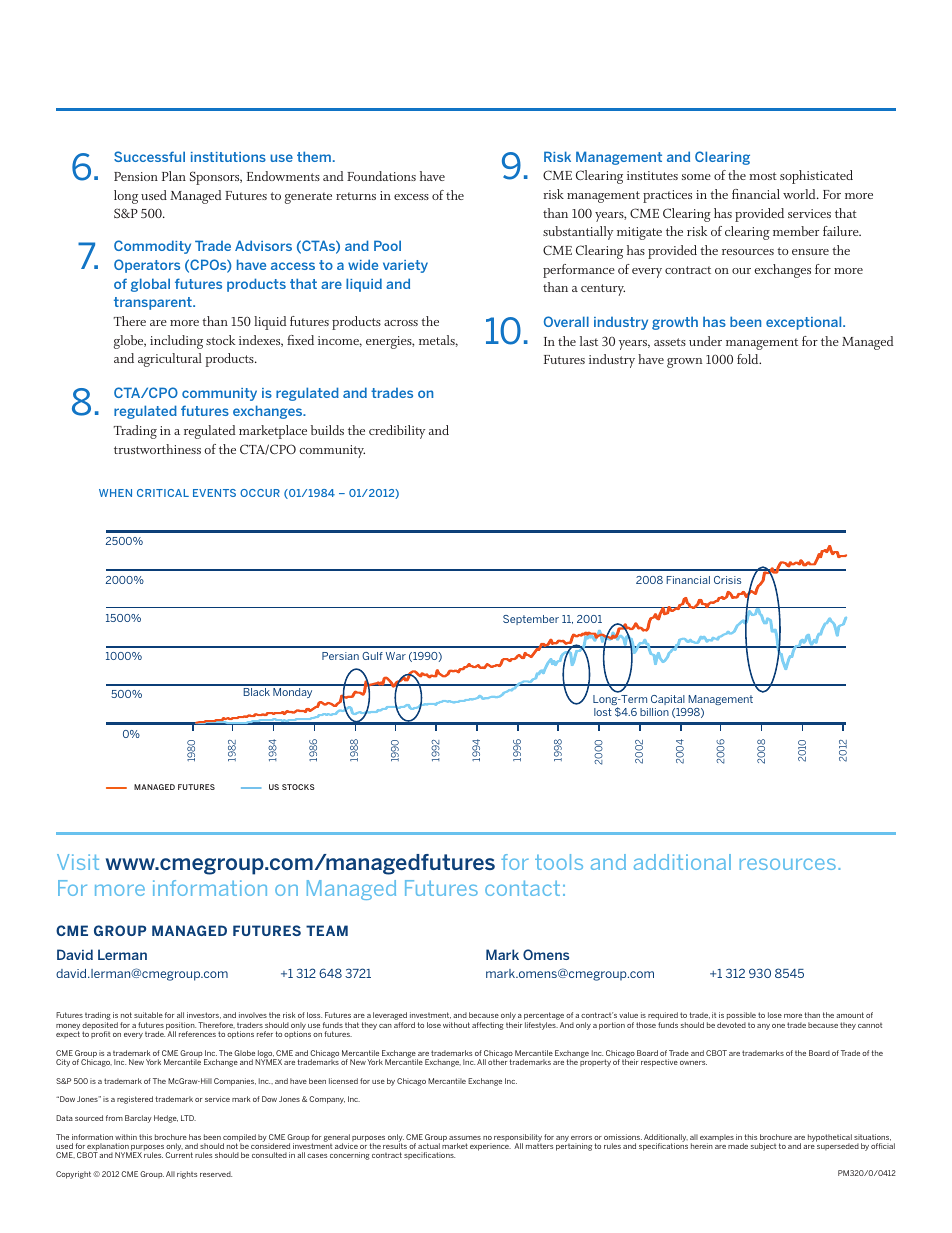 This screenshot has height=1233, width=952. Describe the element at coordinates (559, 862) in the screenshot. I see `tools` at that location.
